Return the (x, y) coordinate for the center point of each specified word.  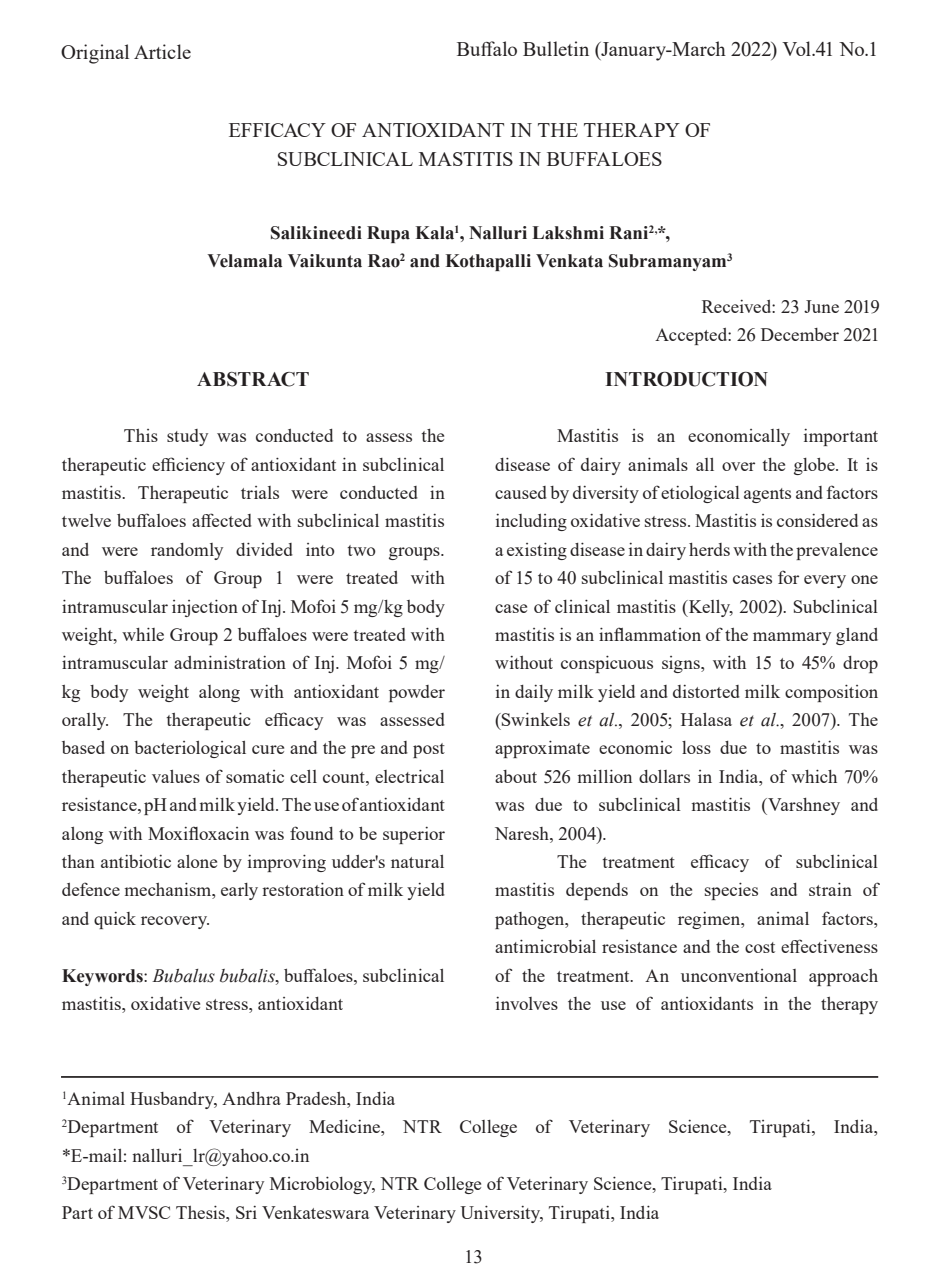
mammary (792, 638)
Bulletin (556, 48)
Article (162, 51)
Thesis (201, 1212)
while (143, 634)
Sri (246, 1212)
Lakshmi (568, 233)
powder (417, 693)
